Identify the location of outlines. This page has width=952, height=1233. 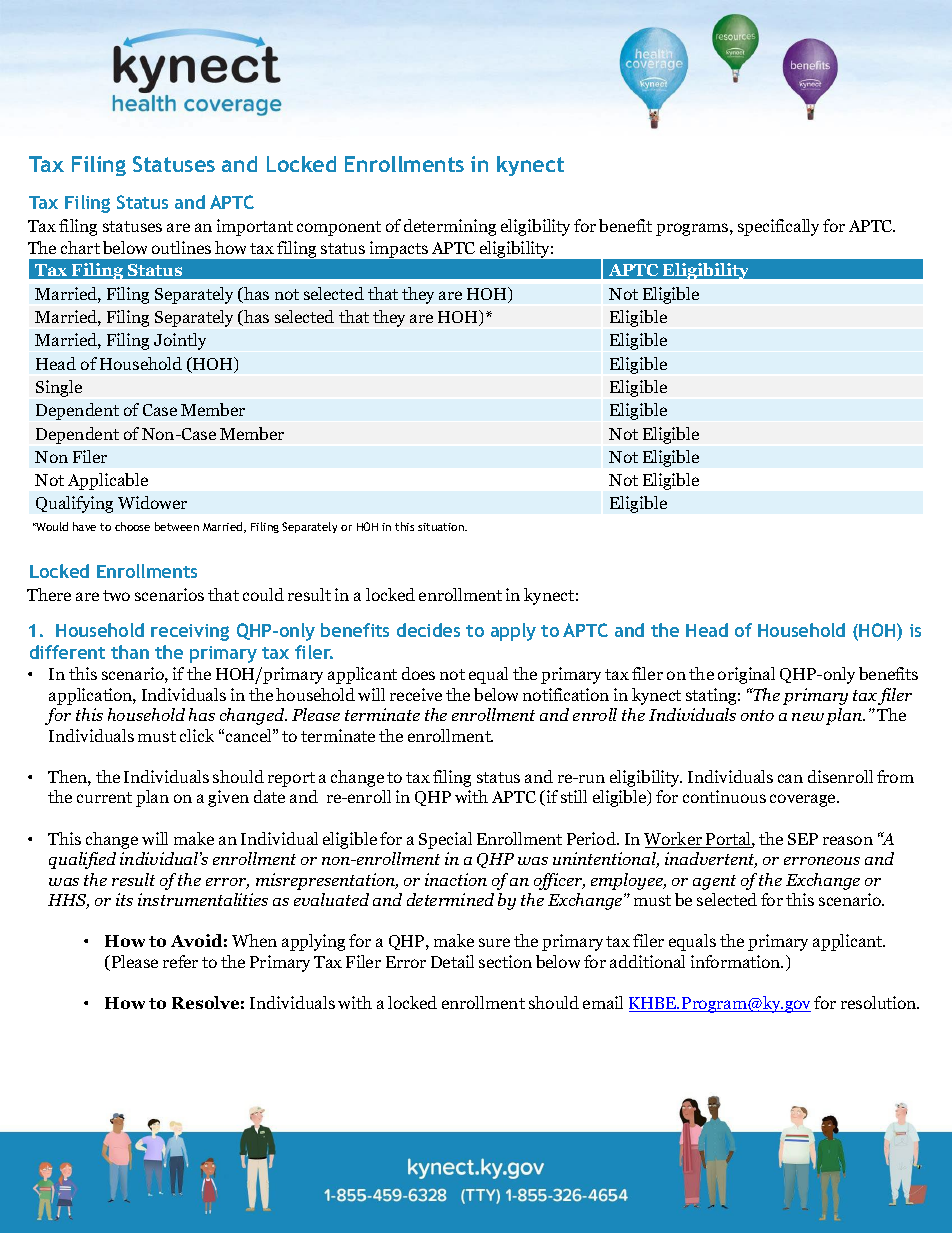
(181, 247).
